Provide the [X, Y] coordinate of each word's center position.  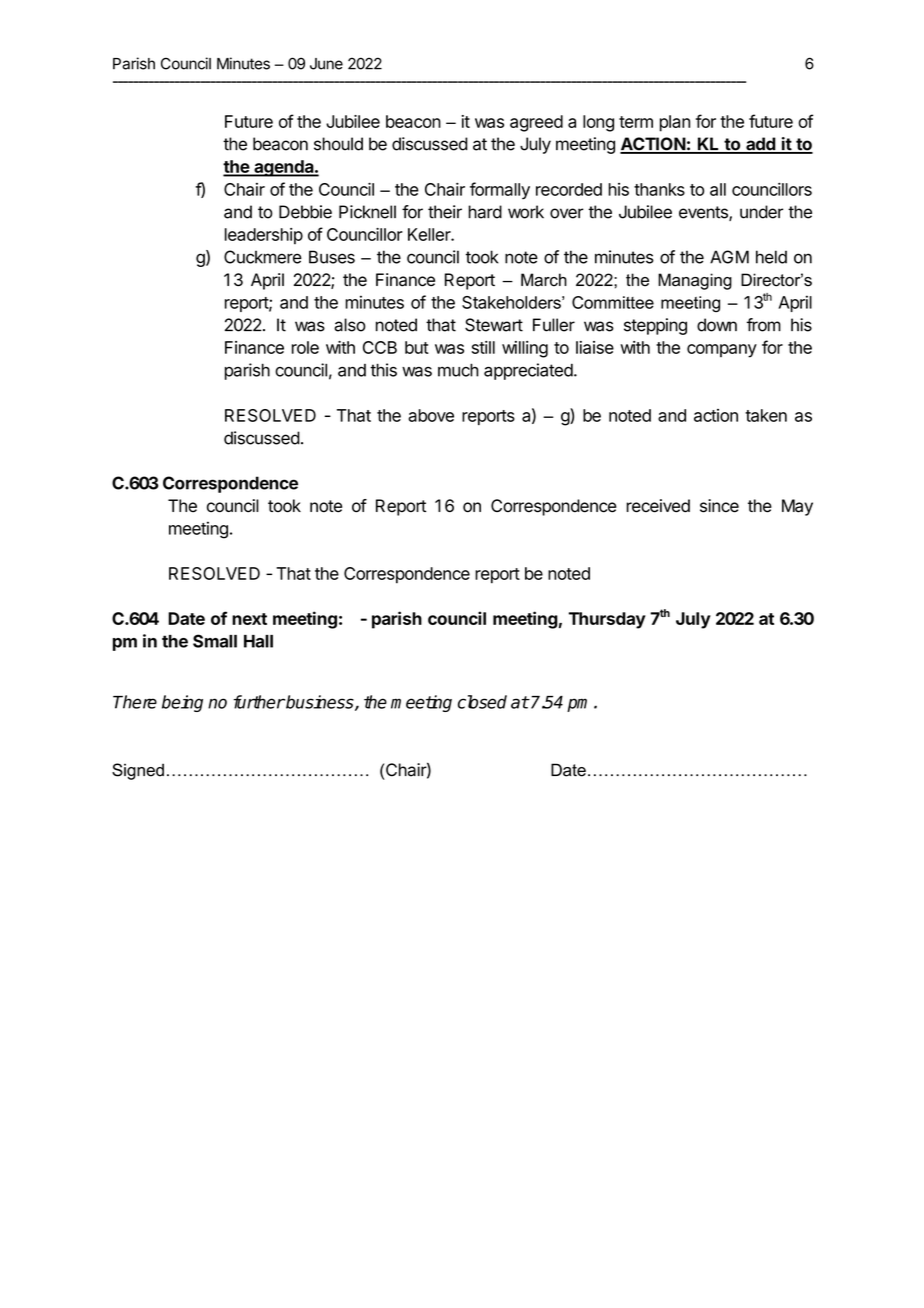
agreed [536, 123]
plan [675, 123]
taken [766, 415]
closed [482, 702]
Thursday [607, 620]
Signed [138, 771]
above [431, 415]
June [326, 64]
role [305, 347]
